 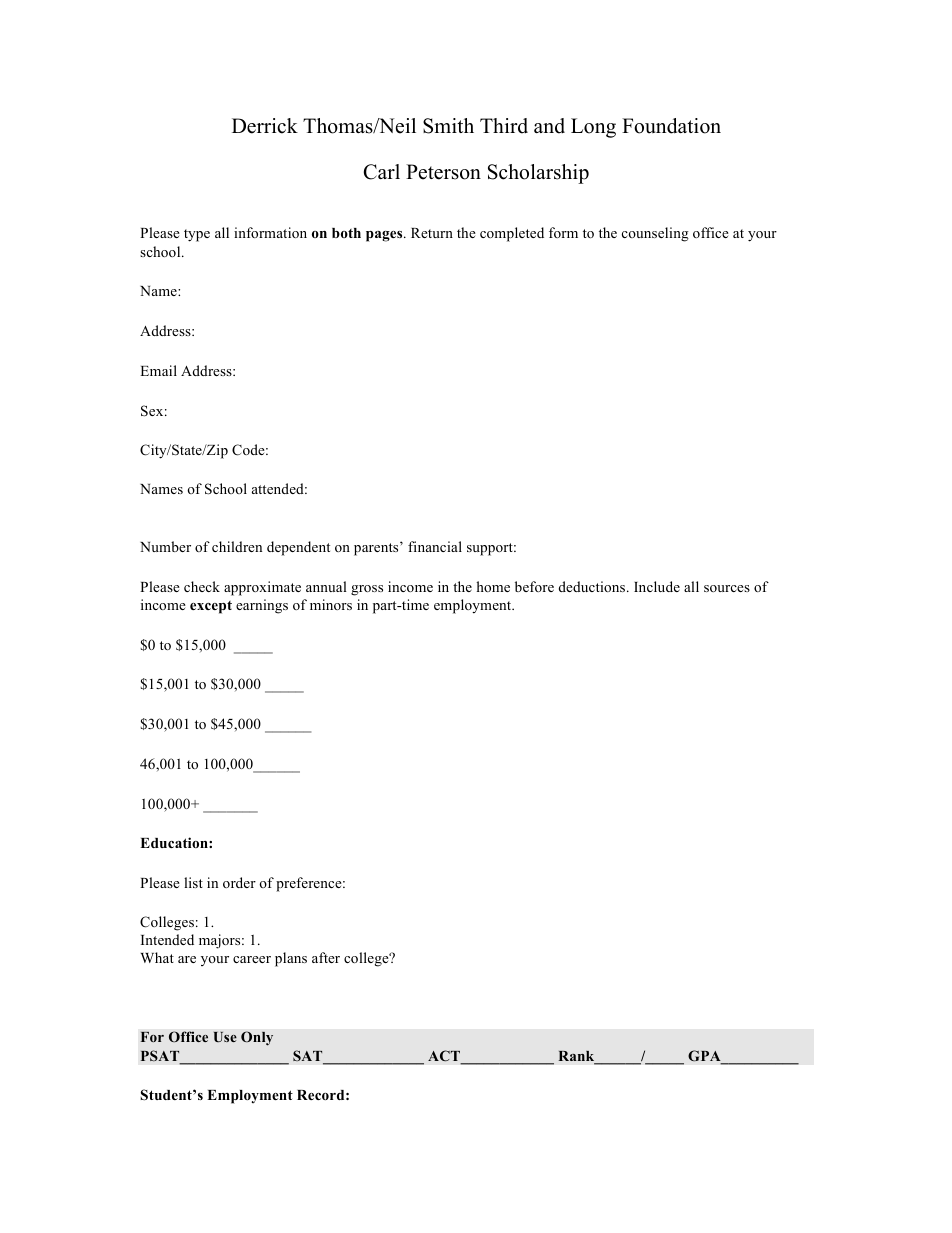 What do you see at coordinates (225, 1037) in the screenshot?
I see `Use` at bounding box center [225, 1037].
